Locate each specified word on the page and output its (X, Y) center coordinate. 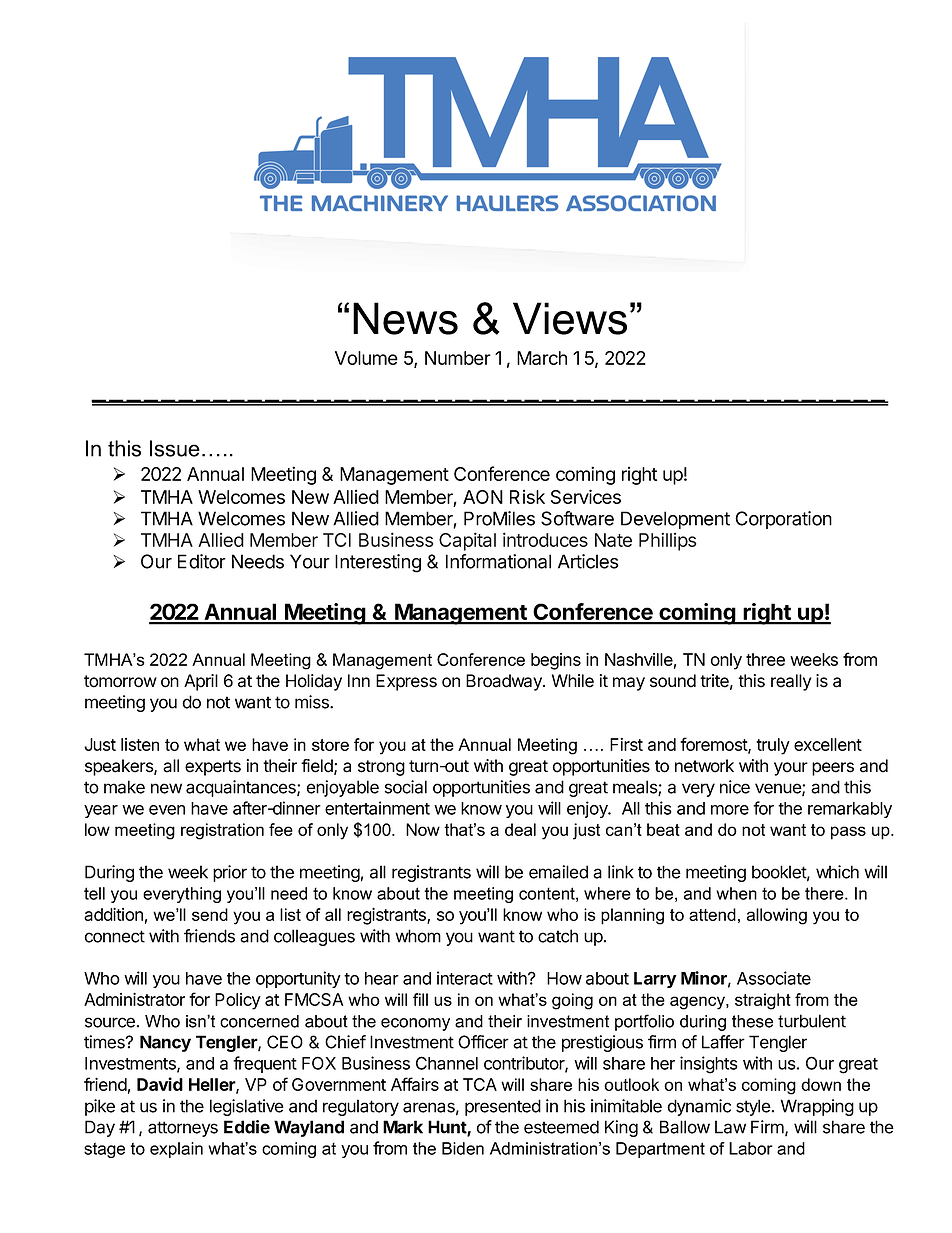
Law (730, 1127)
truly (773, 746)
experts (213, 768)
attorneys (183, 1129)
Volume (366, 358)
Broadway (505, 682)
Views (570, 318)
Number (458, 358)
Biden (463, 1148)
